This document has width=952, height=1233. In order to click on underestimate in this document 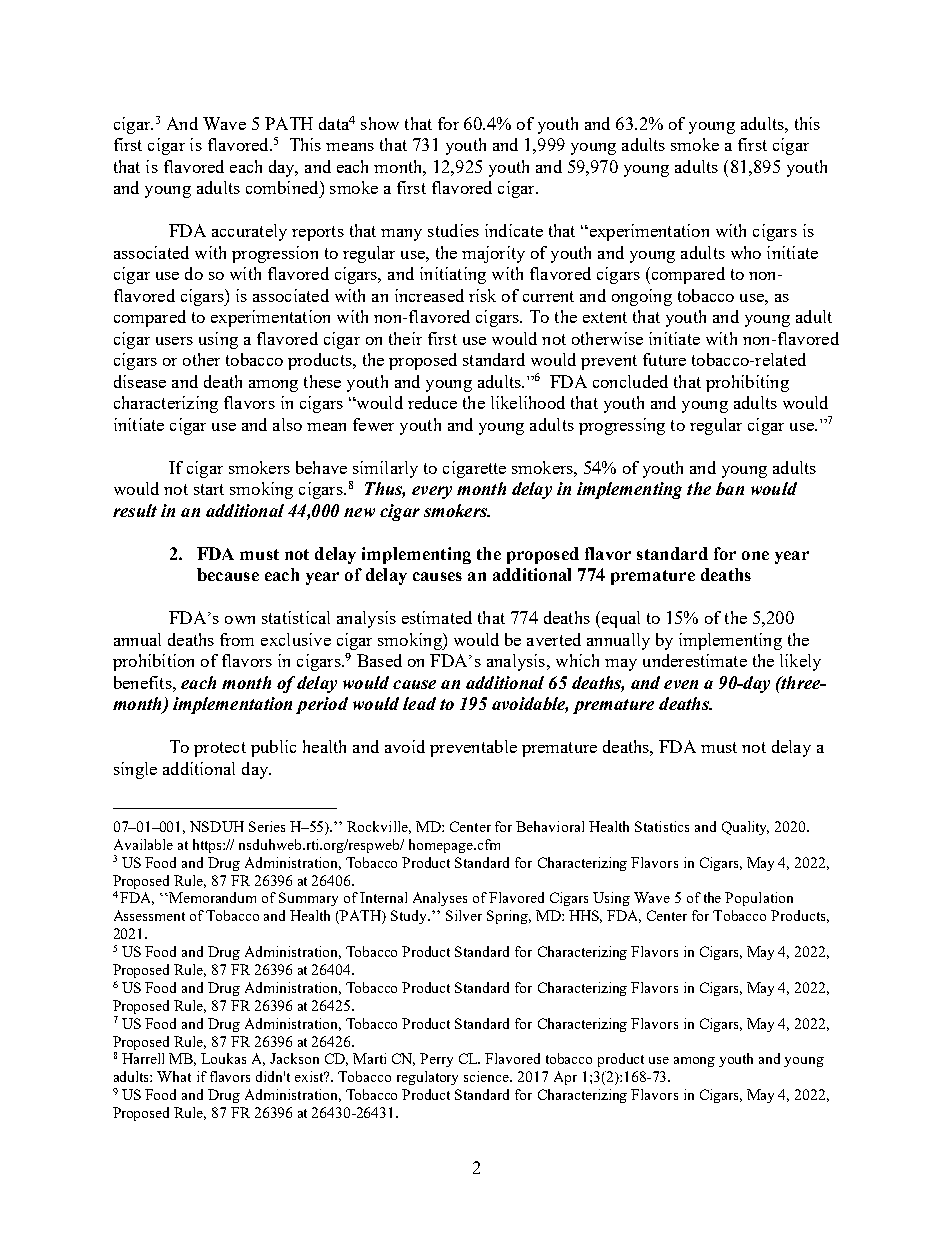, I will do `click(695, 660)`.
